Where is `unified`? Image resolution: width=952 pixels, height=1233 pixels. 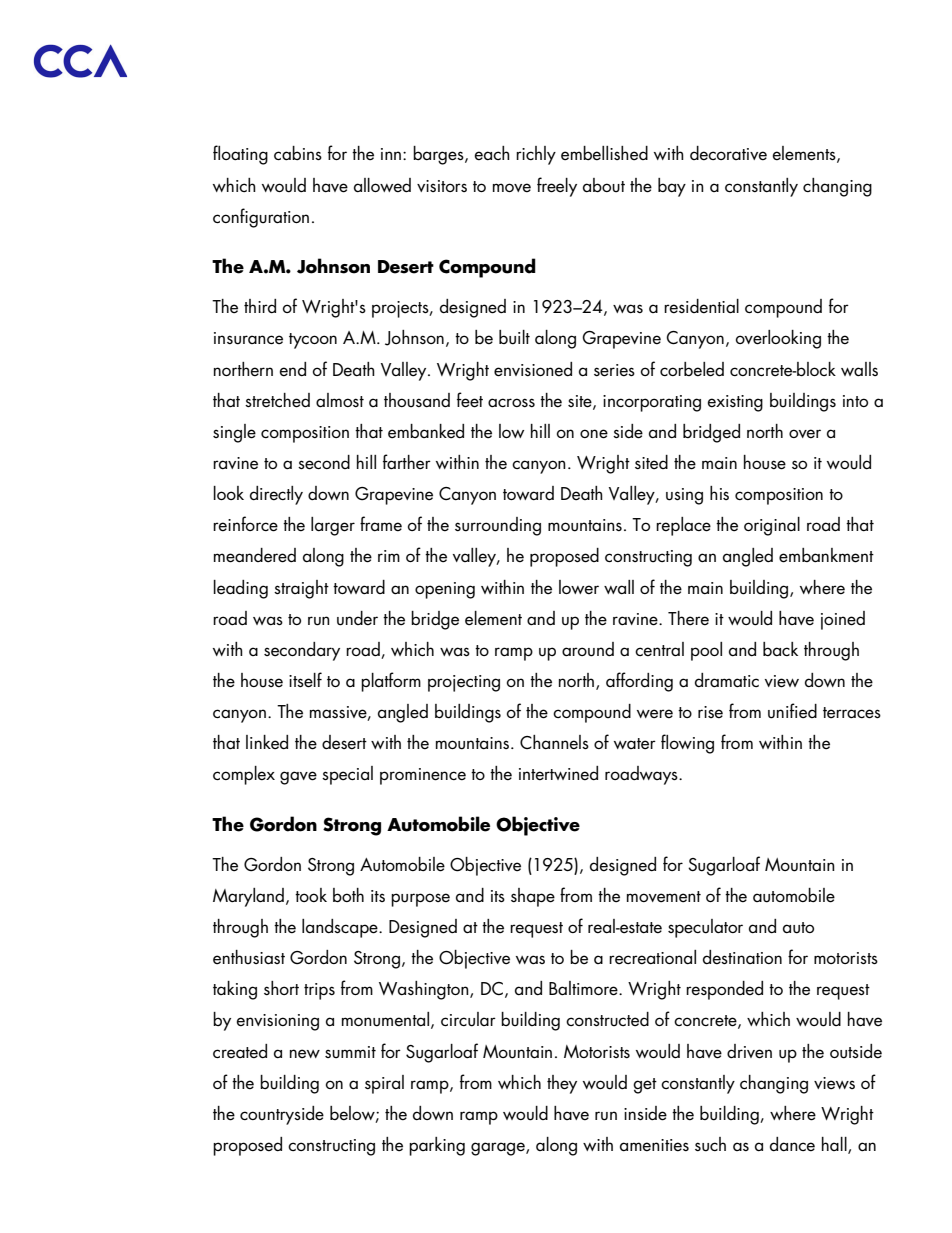 unified is located at coordinates (792, 711).
